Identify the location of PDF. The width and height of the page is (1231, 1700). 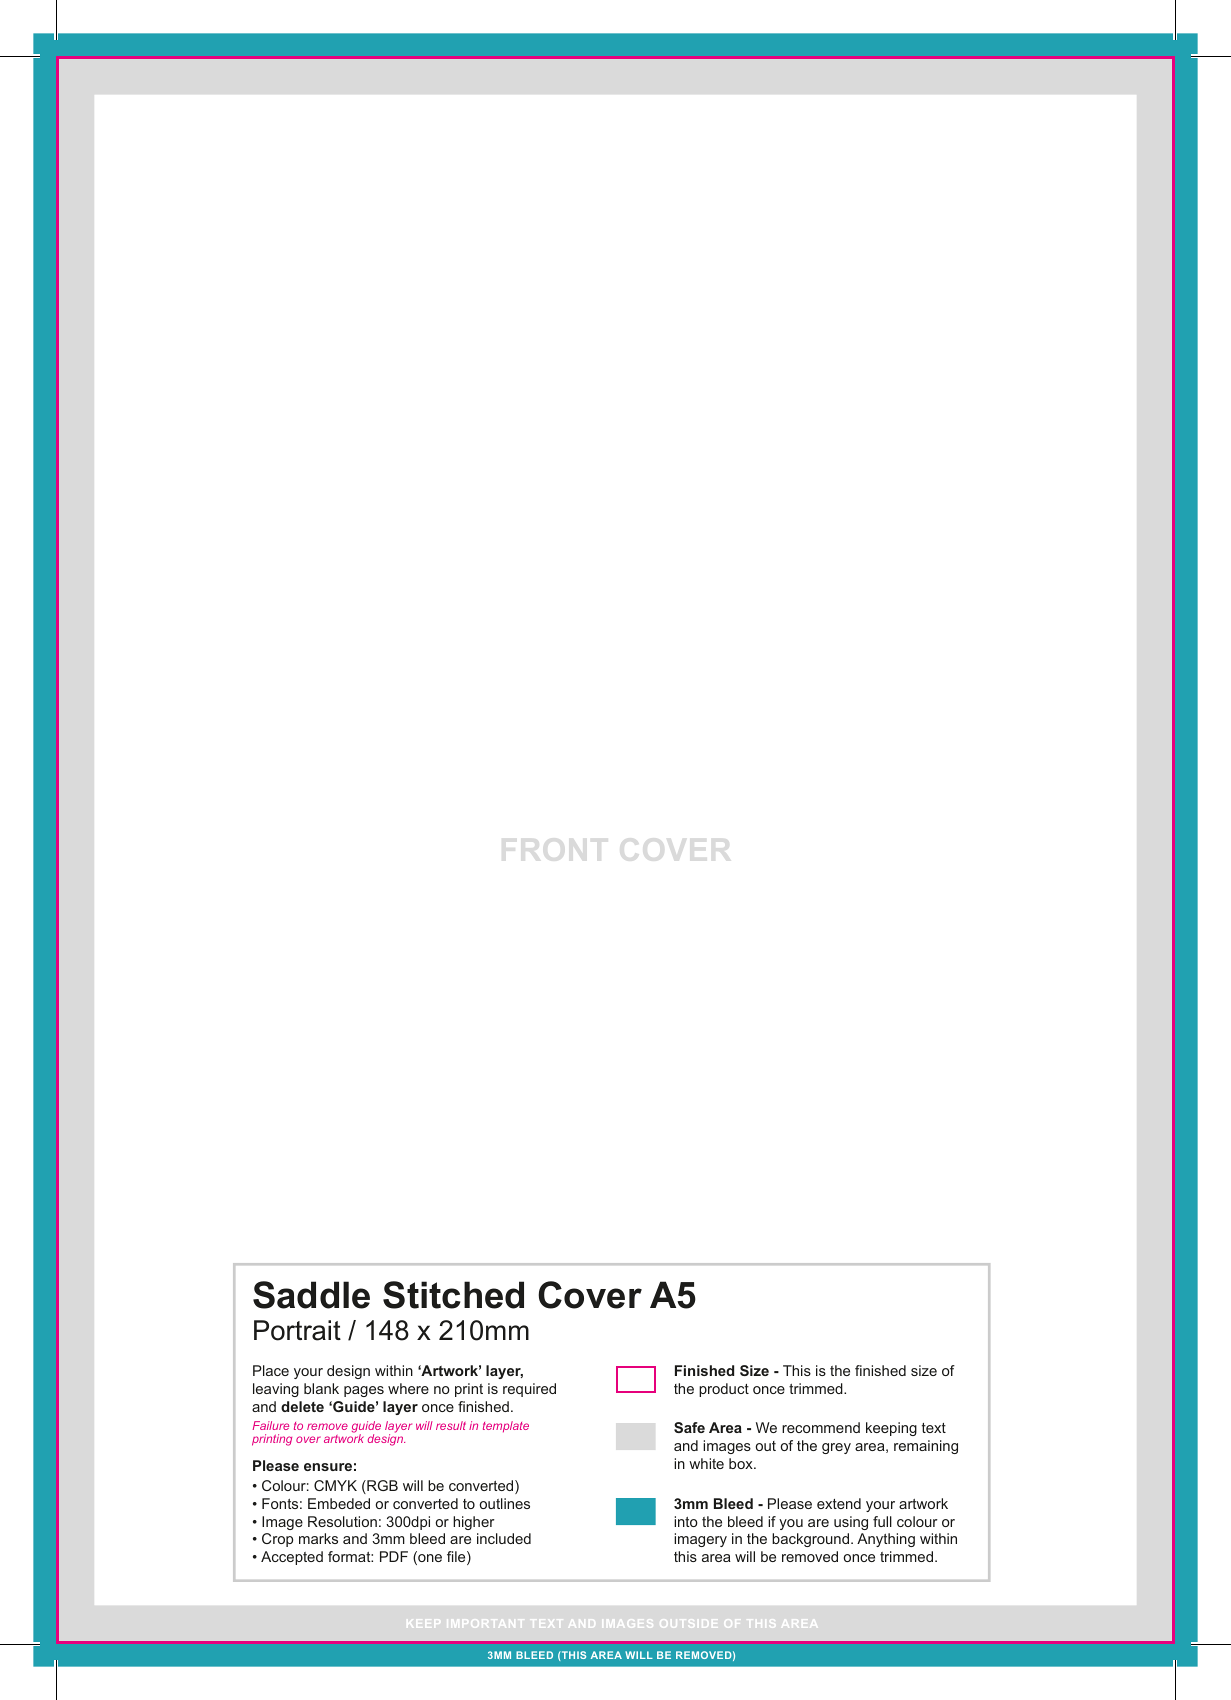
(394, 1556).
